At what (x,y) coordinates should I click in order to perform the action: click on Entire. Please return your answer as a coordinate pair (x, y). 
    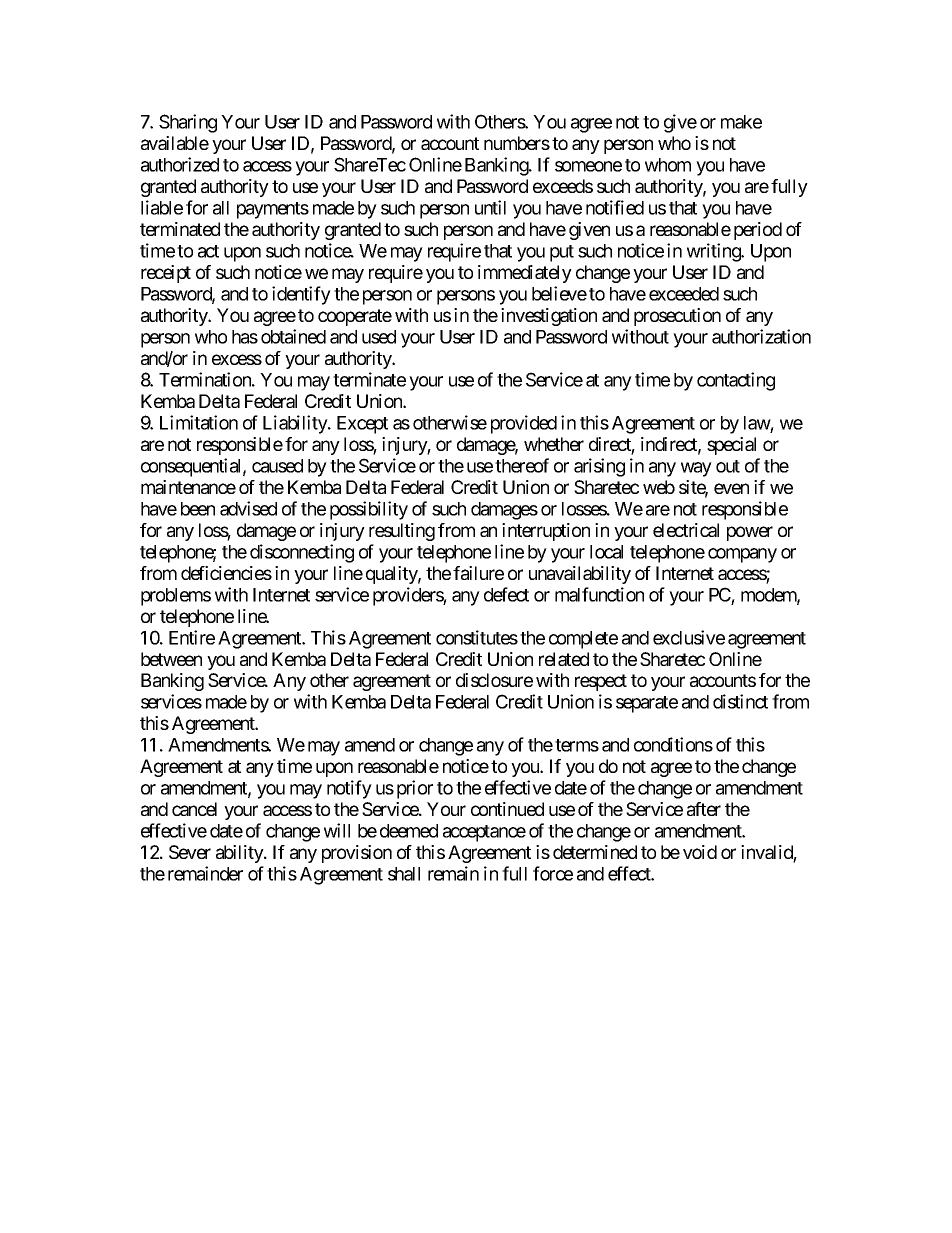
    Looking at the image, I should click on (192, 637).
